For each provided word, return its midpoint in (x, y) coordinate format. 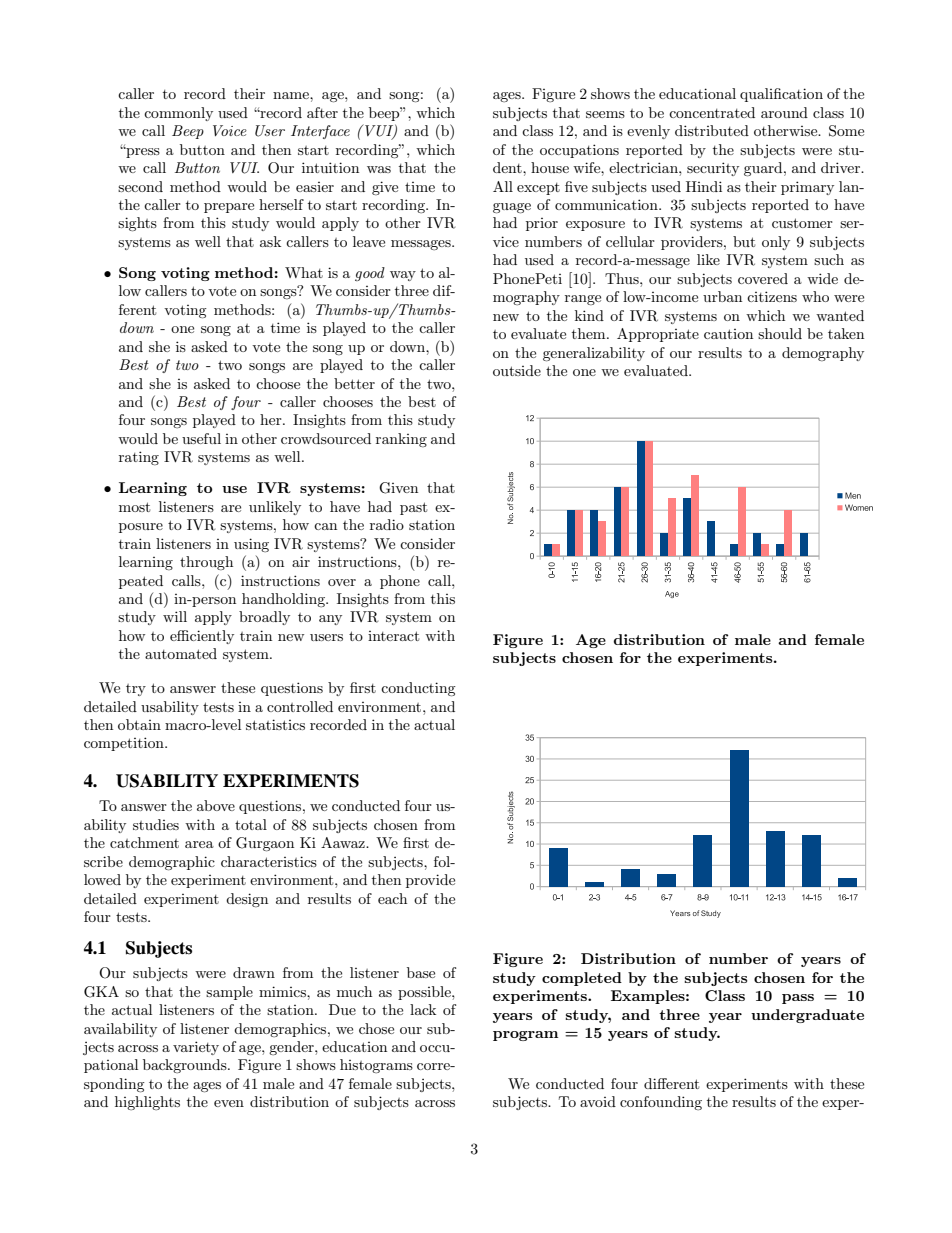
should (780, 333)
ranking (401, 440)
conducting (418, 689)
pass (798, 999)
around (784, 112)
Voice (230, 130)
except (538, 189)
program (525, 1036)
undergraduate (807, 1016)
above (216, 805)
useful (201, 438)
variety (196, 1048)
